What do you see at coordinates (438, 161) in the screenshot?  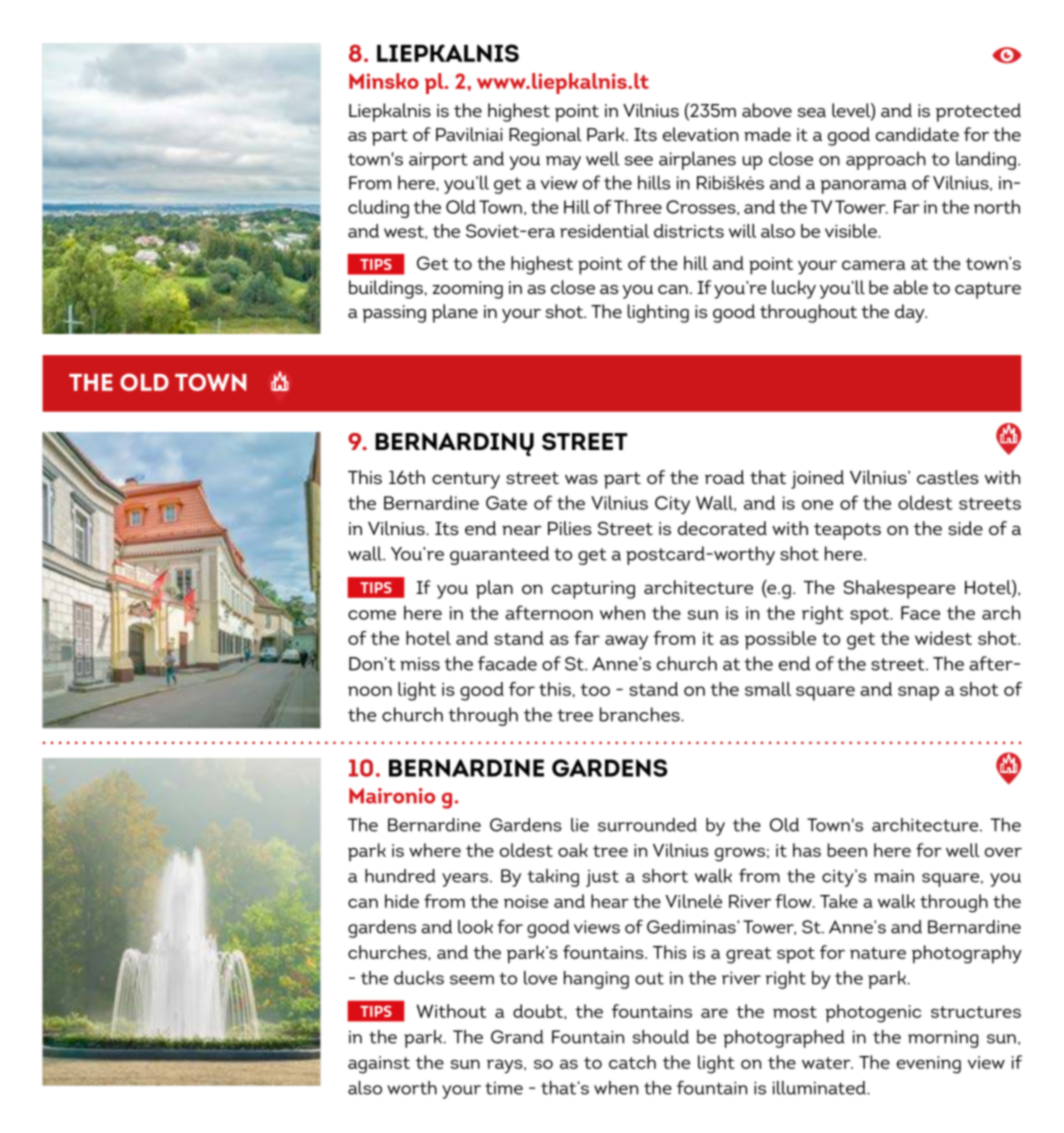 I see `airport` at bounding box center [438, 161].
